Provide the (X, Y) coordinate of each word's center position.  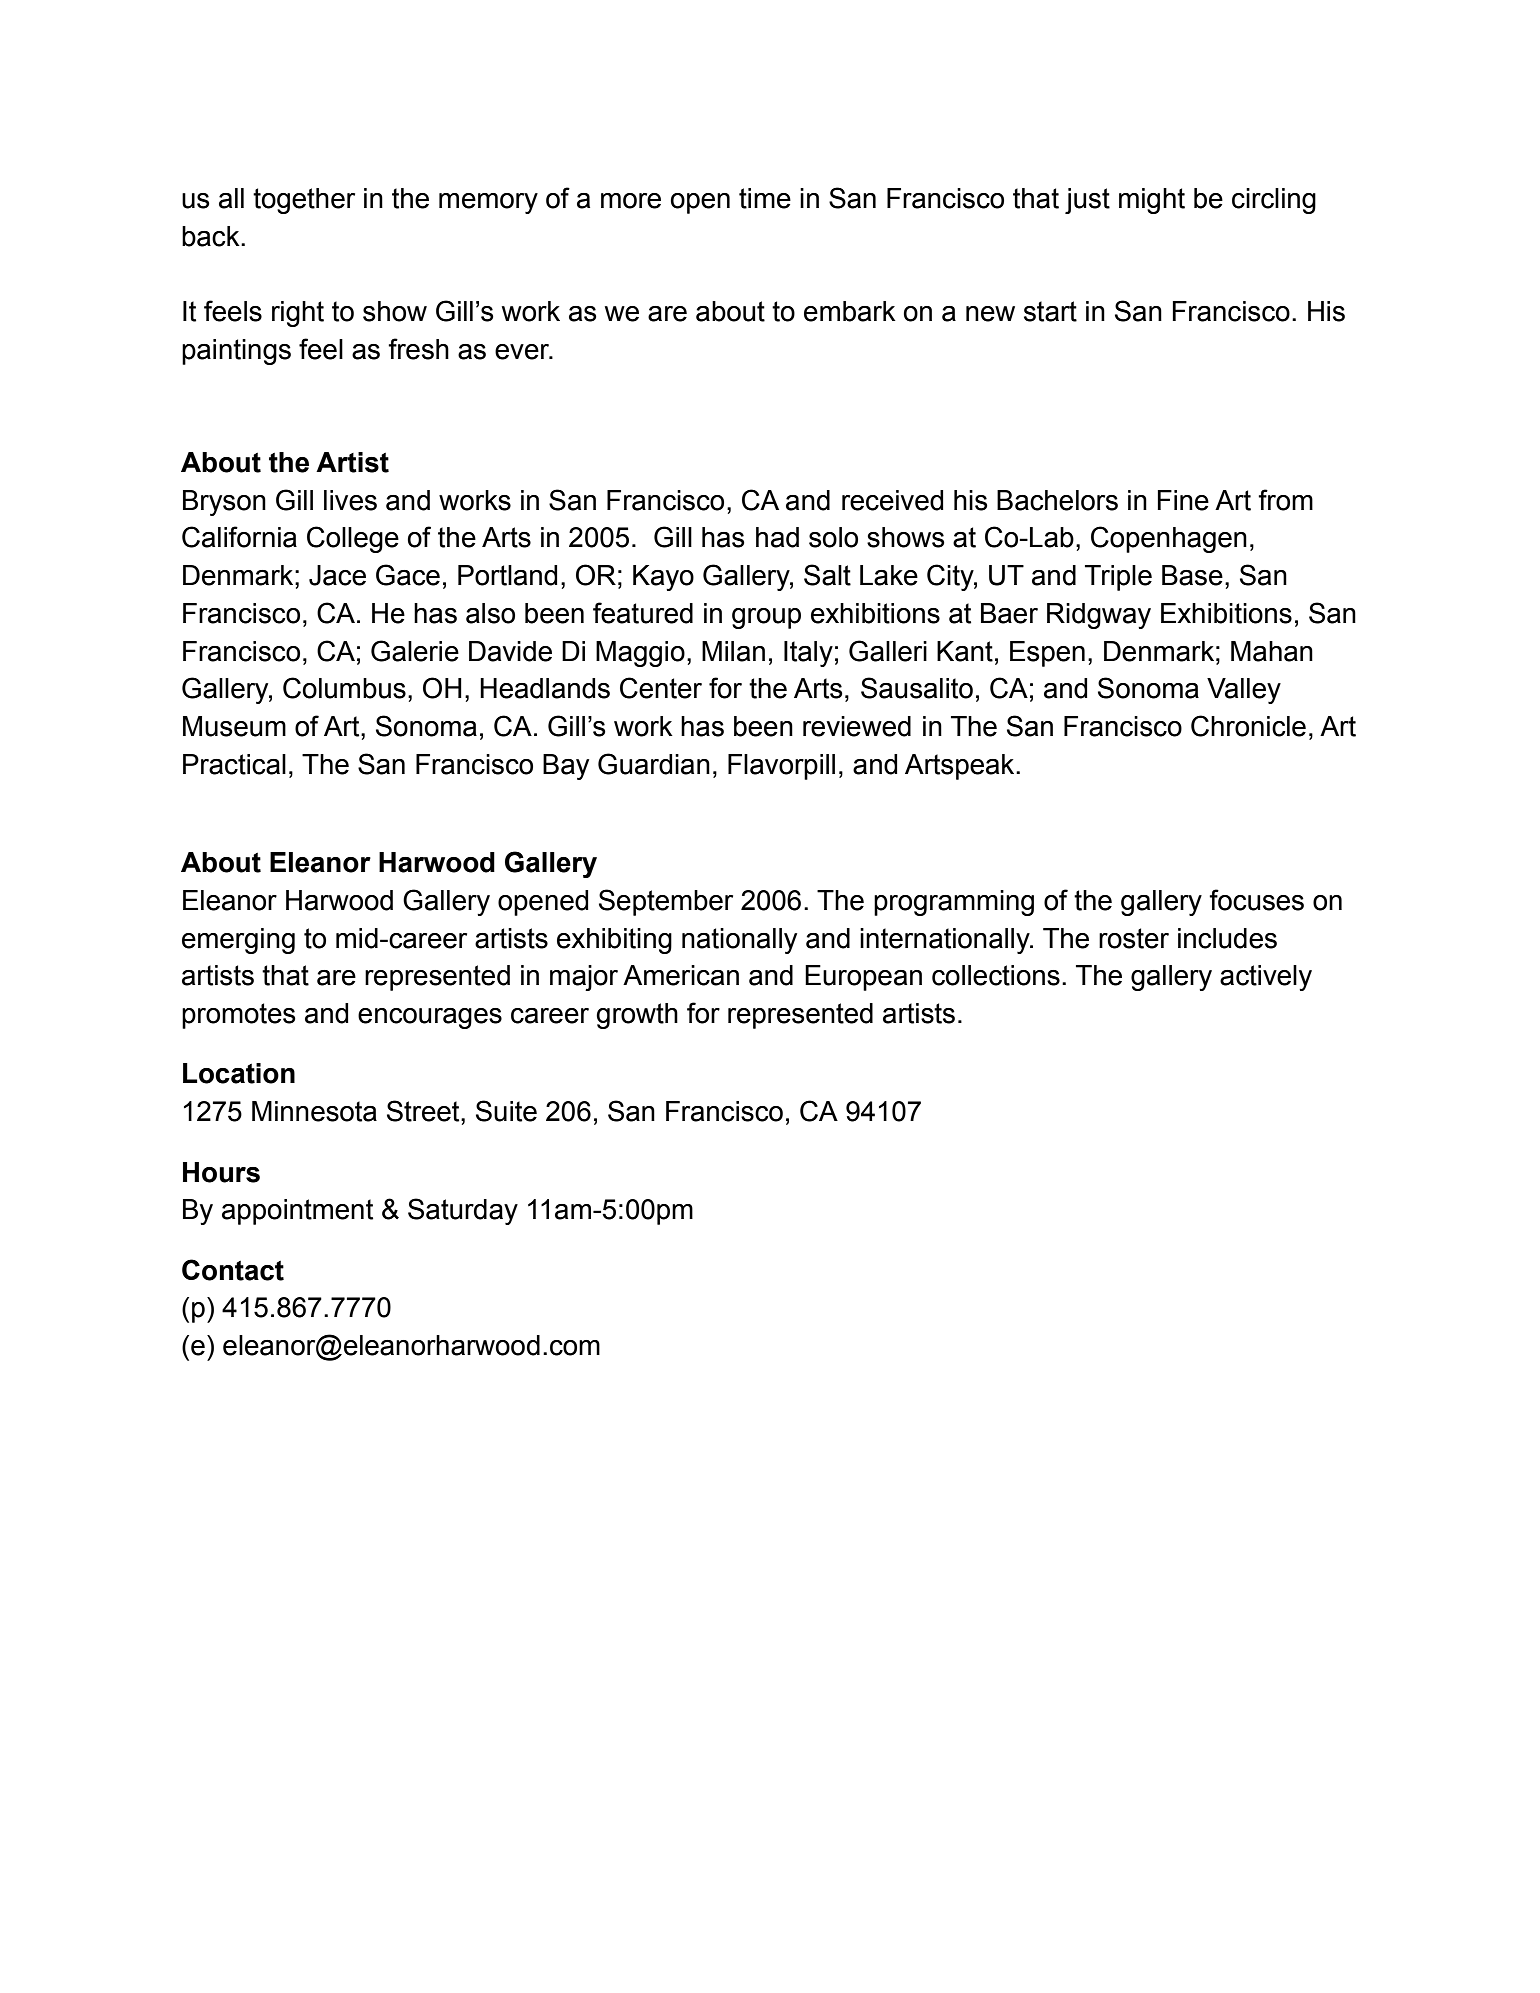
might (1152, 201)
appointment (297, 1212)
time (765, 198)
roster (1134, 938)
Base (1192, 575)
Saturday (463, 1211)
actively (1266, 978)
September (666, 902)
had (777, 537)
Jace (337, 575)
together (304, 201)
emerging (238, 941)
